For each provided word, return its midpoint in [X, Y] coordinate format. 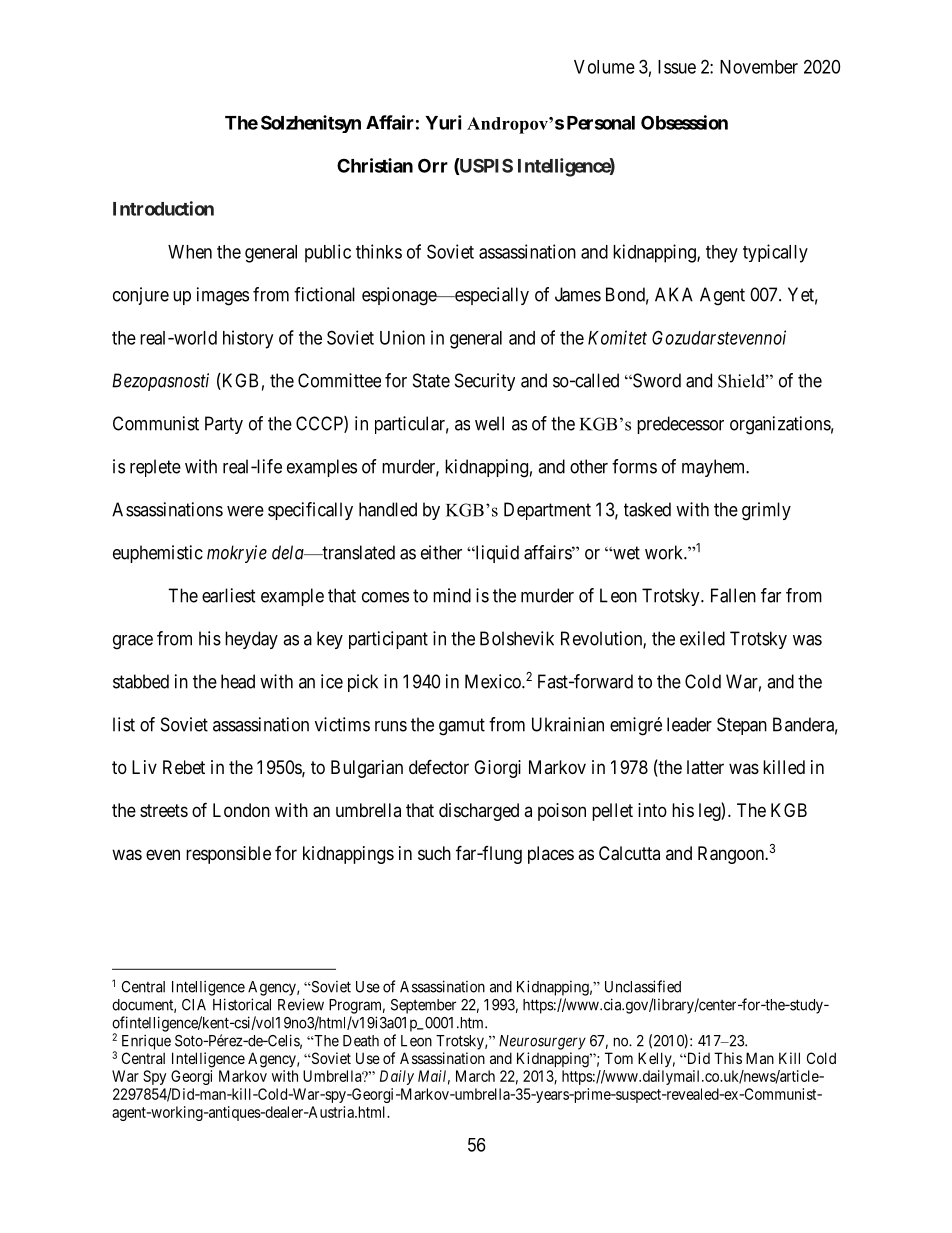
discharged [479, 812]
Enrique [146, 1042]
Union [402, 337]
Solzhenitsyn [311, 124]
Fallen [733, 595]
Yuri [443, 122]
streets [164, 810]
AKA [674, 294]
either [441, 552]
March [475, 1076]
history [248, 339]
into [652, 810]
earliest [229, 595]
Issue [677, 67]
